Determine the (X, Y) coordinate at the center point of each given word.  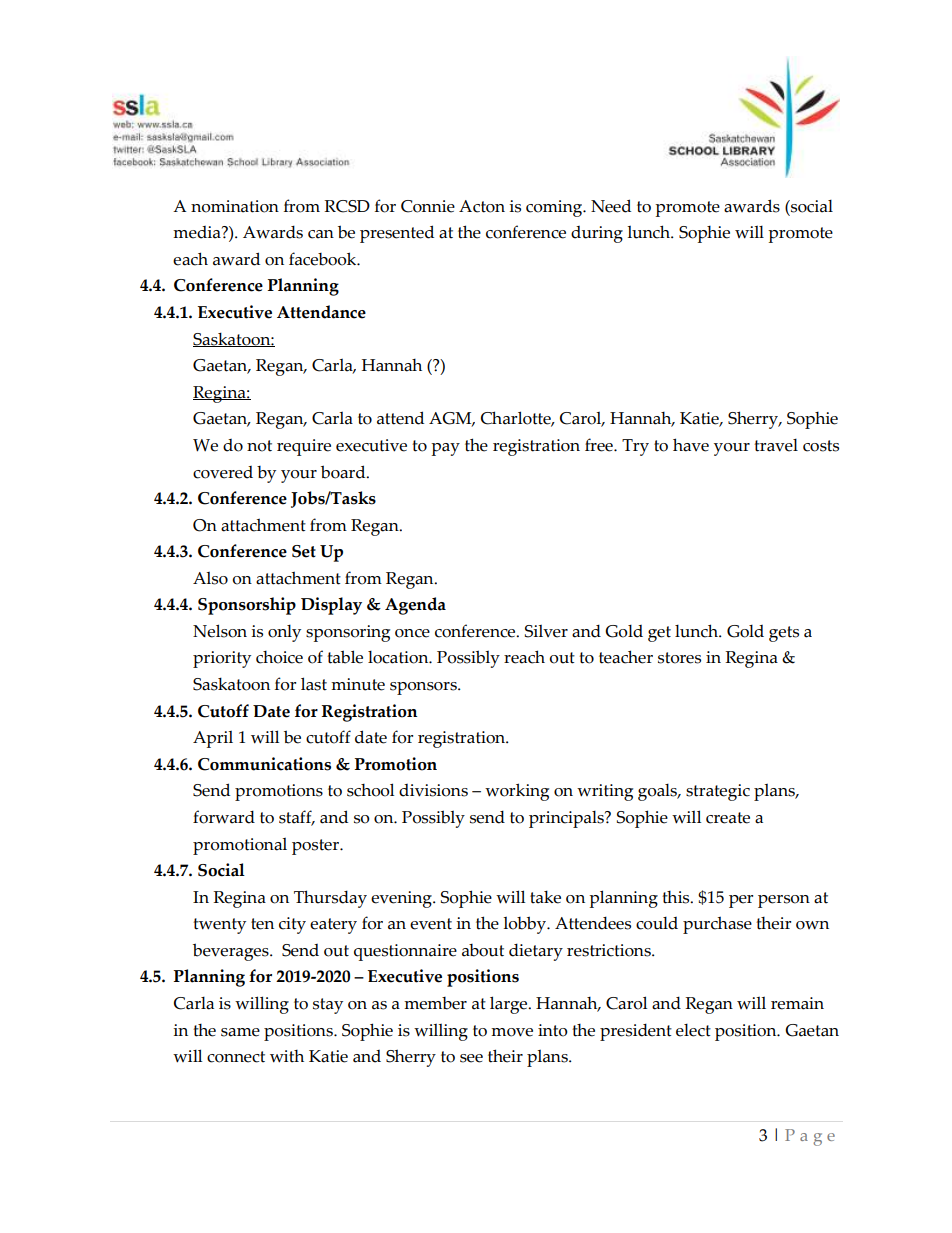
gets (784, 634)
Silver (546, 631)
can (321, 234)
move (512, 1032)
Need (611, 206)
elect (693, 1030)
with (287, 1056)
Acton (482, 206)
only (284, 633)
